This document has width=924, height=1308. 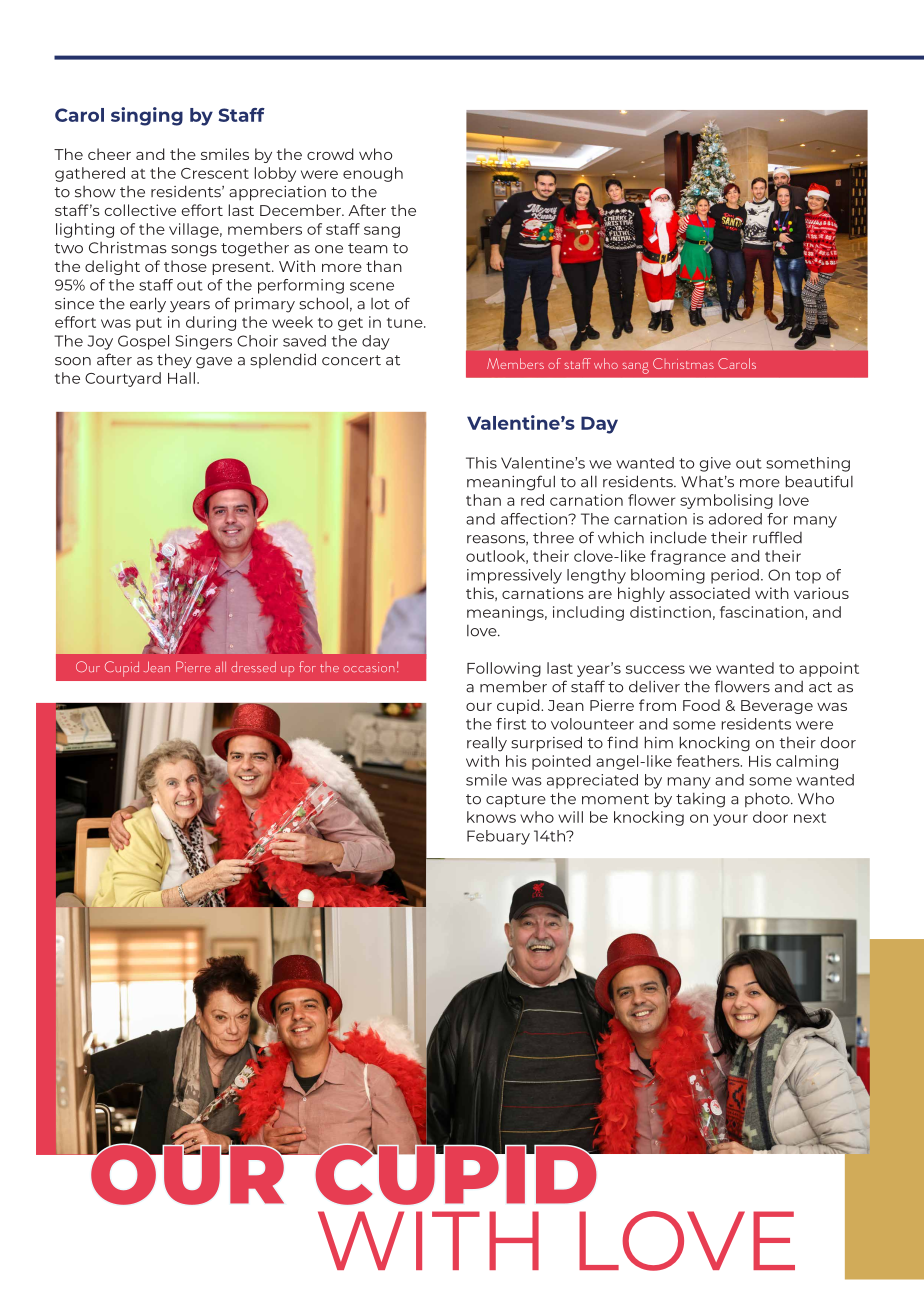 What do you see at coordinates (253, 667) in the document?
I see `dressed` at bounding box center [253, 667].
